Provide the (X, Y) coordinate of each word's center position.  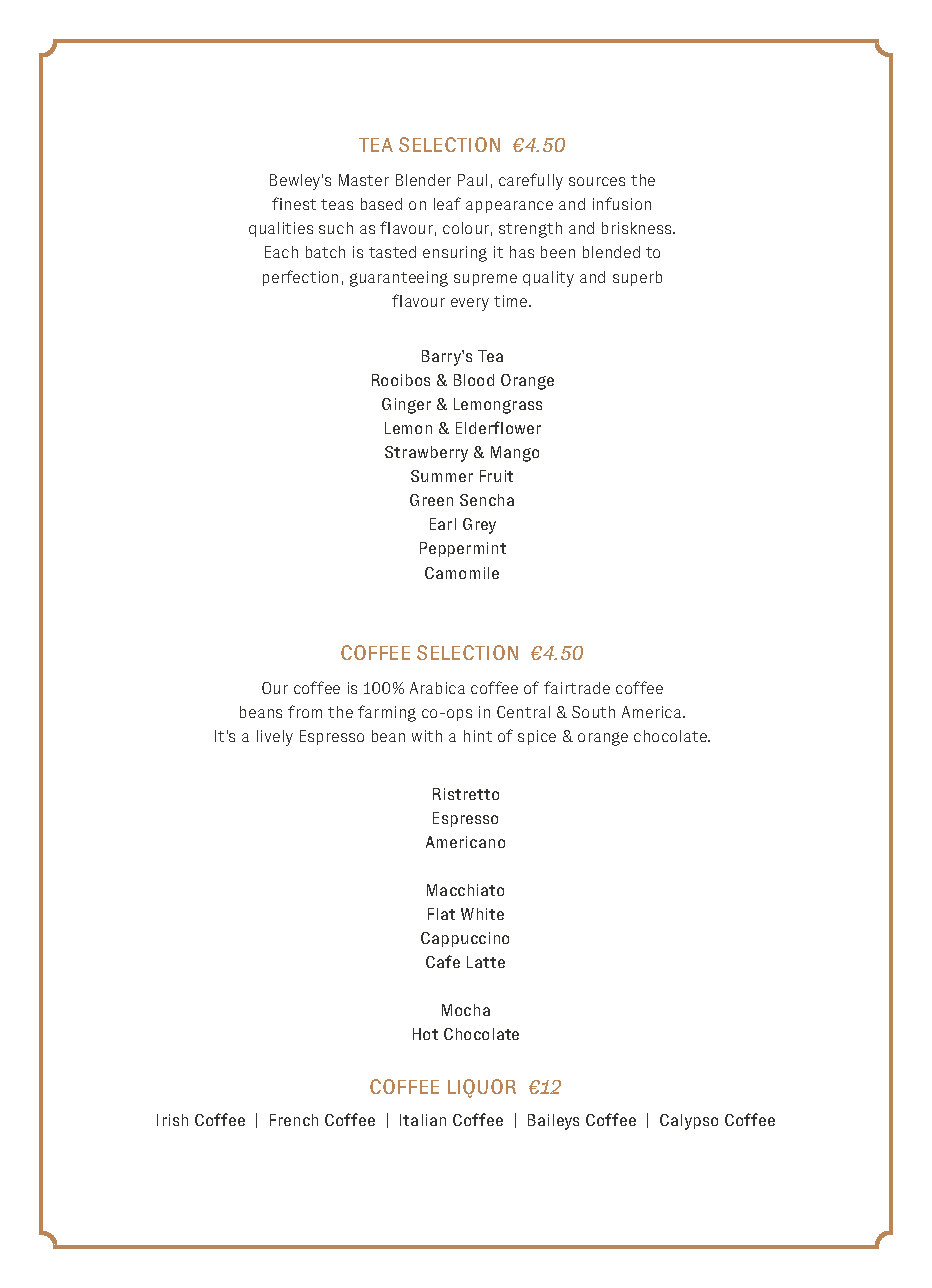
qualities (281, 229)
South (593, 712)
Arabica (437, 688)
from (305, 711)
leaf (447, 203)
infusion (622, 203)
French (294, 1120)
